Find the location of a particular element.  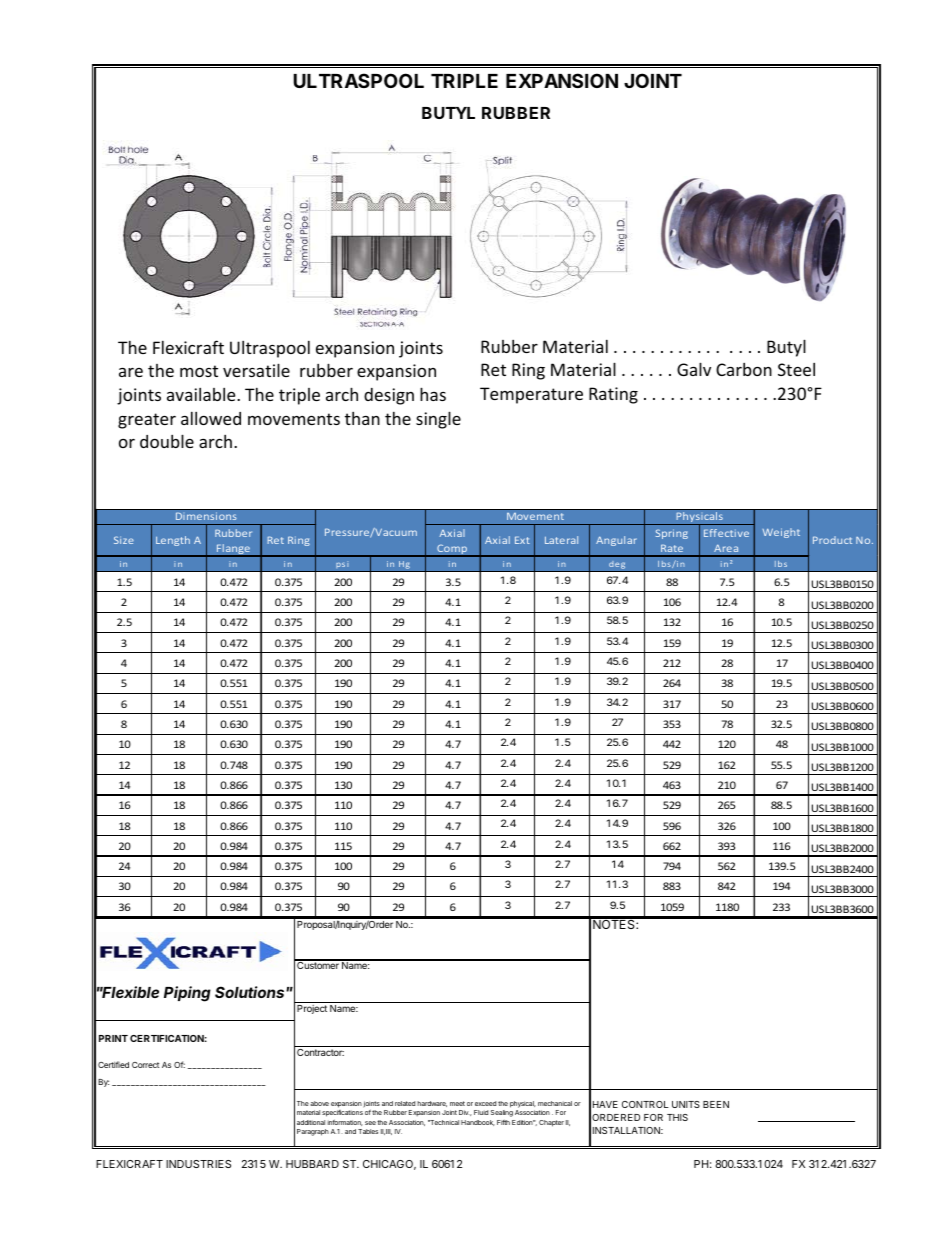

Effective is located at coordinates (726, 533).
